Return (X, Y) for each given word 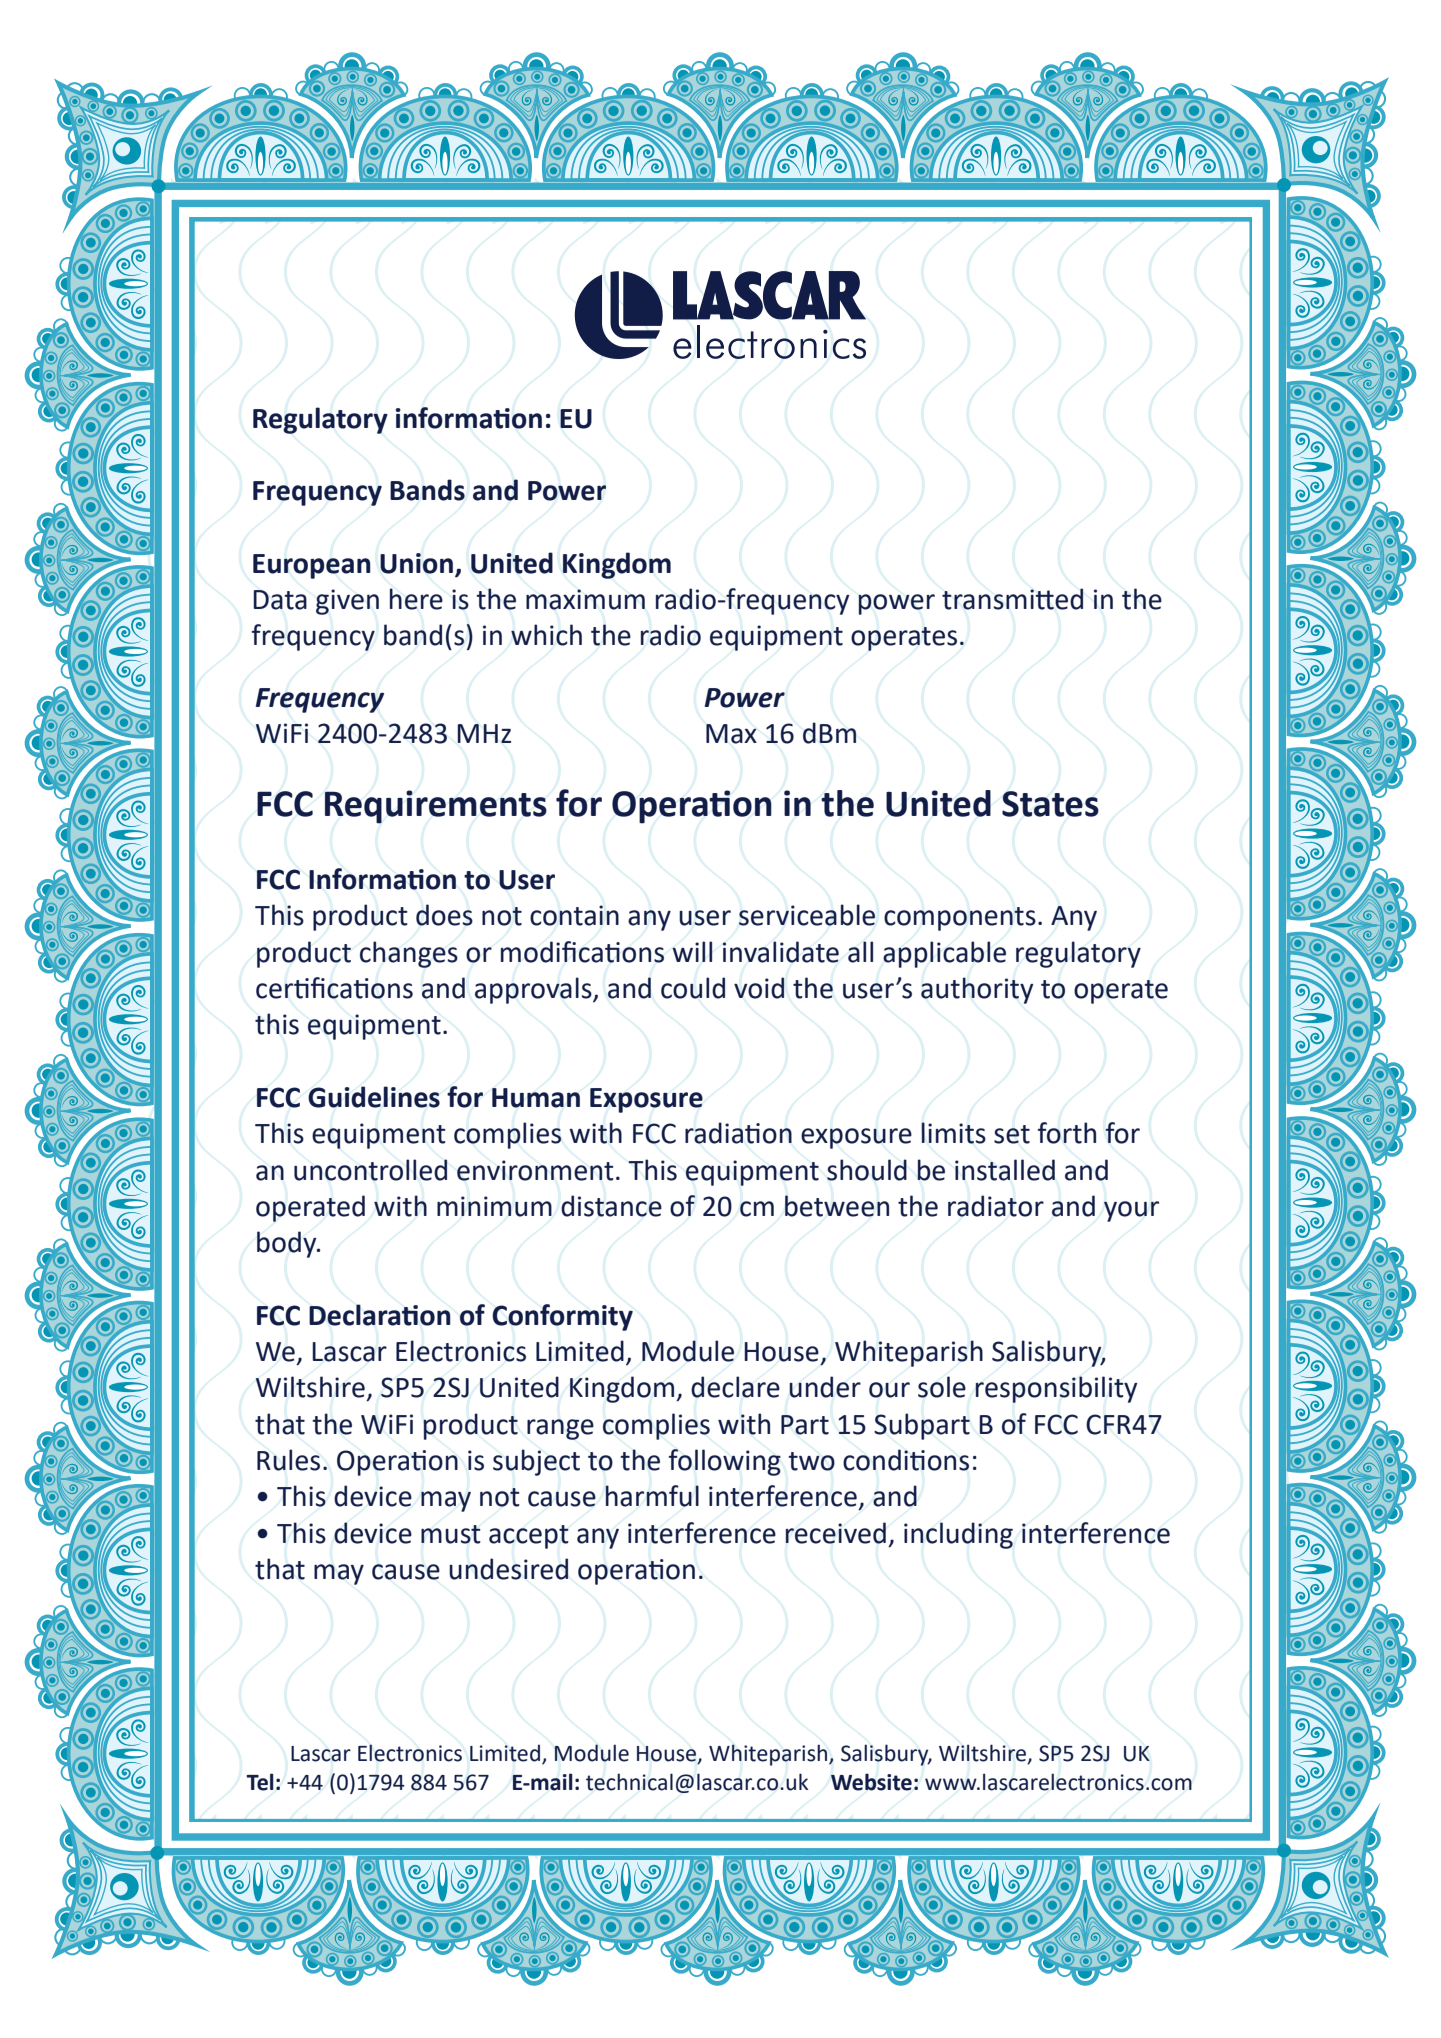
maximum (585, 599)
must (451, 1534)
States (1050, 804)
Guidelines (374, 1097)
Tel (260, 1782)
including (958, 1535)
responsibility (1056, 1389)
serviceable (807, 915)
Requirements (436, 807)
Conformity (562, 1317)
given (347, 602)
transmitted (1012, 599)
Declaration (380, 1315)
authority (977, 990)
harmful (652, 1496)
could (693, 988)
